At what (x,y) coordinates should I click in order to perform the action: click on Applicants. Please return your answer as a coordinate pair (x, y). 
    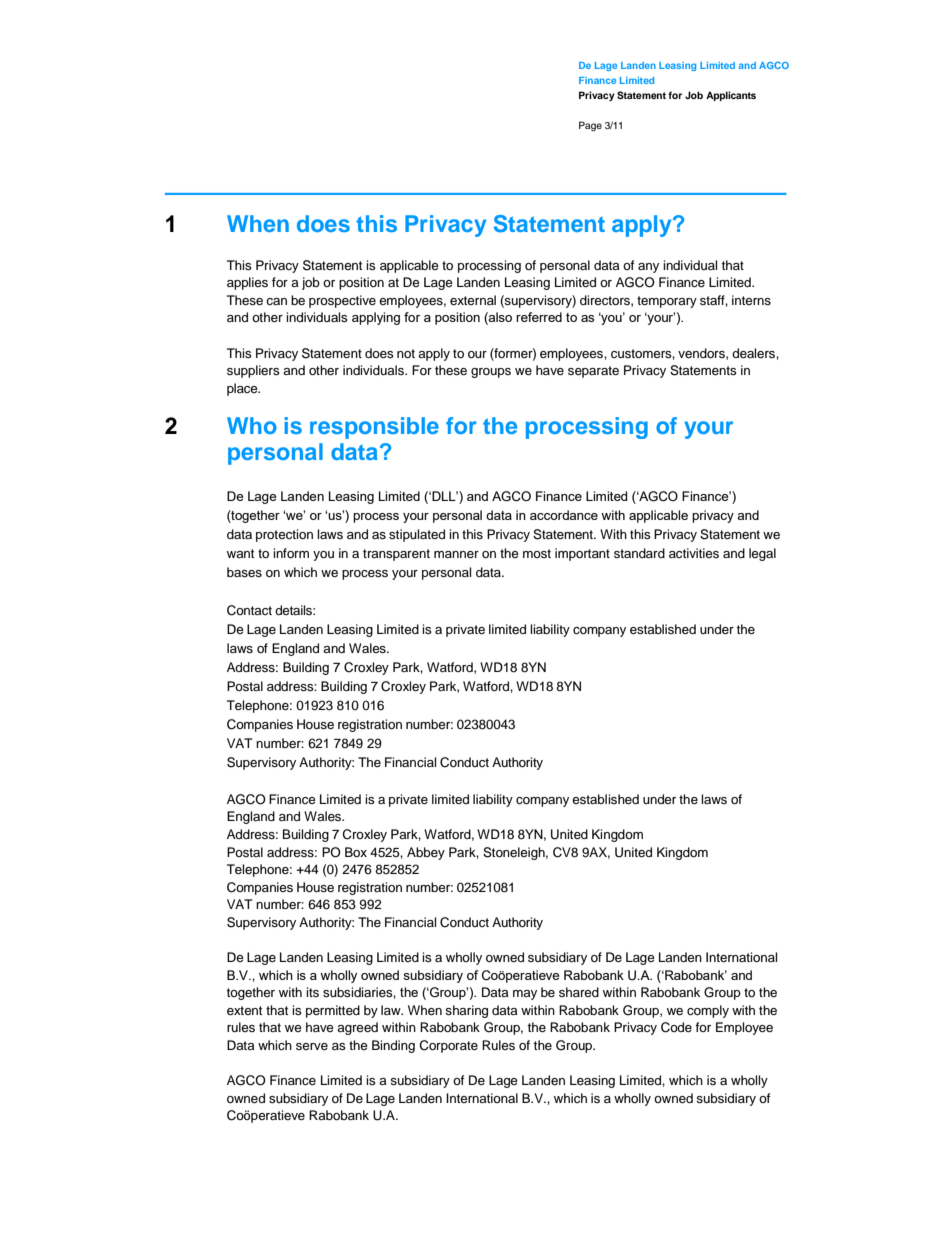
    Looking at the image, I should click on (731, 96).
